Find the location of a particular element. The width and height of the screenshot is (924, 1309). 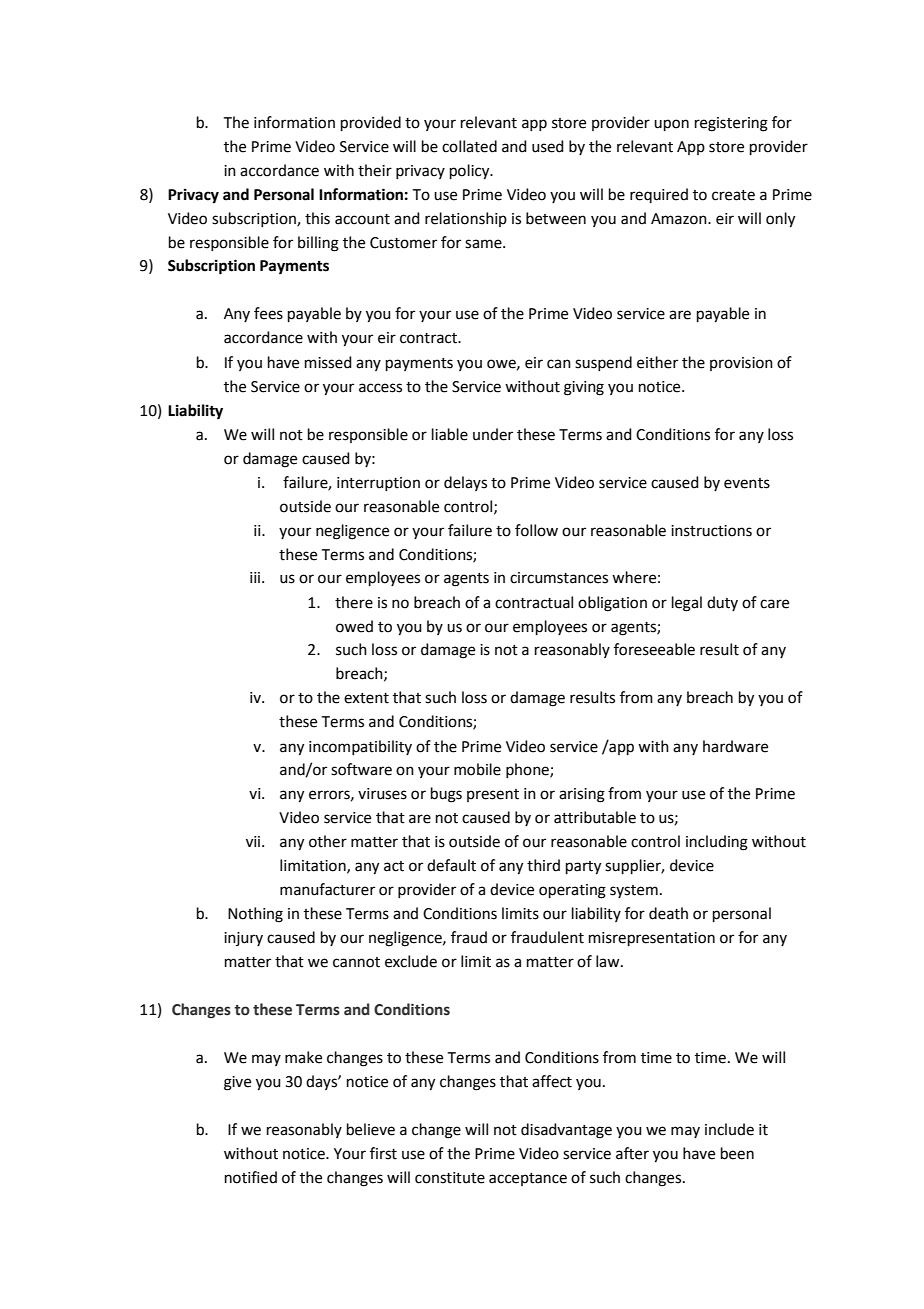

including is located at coordinates (717, 843).
